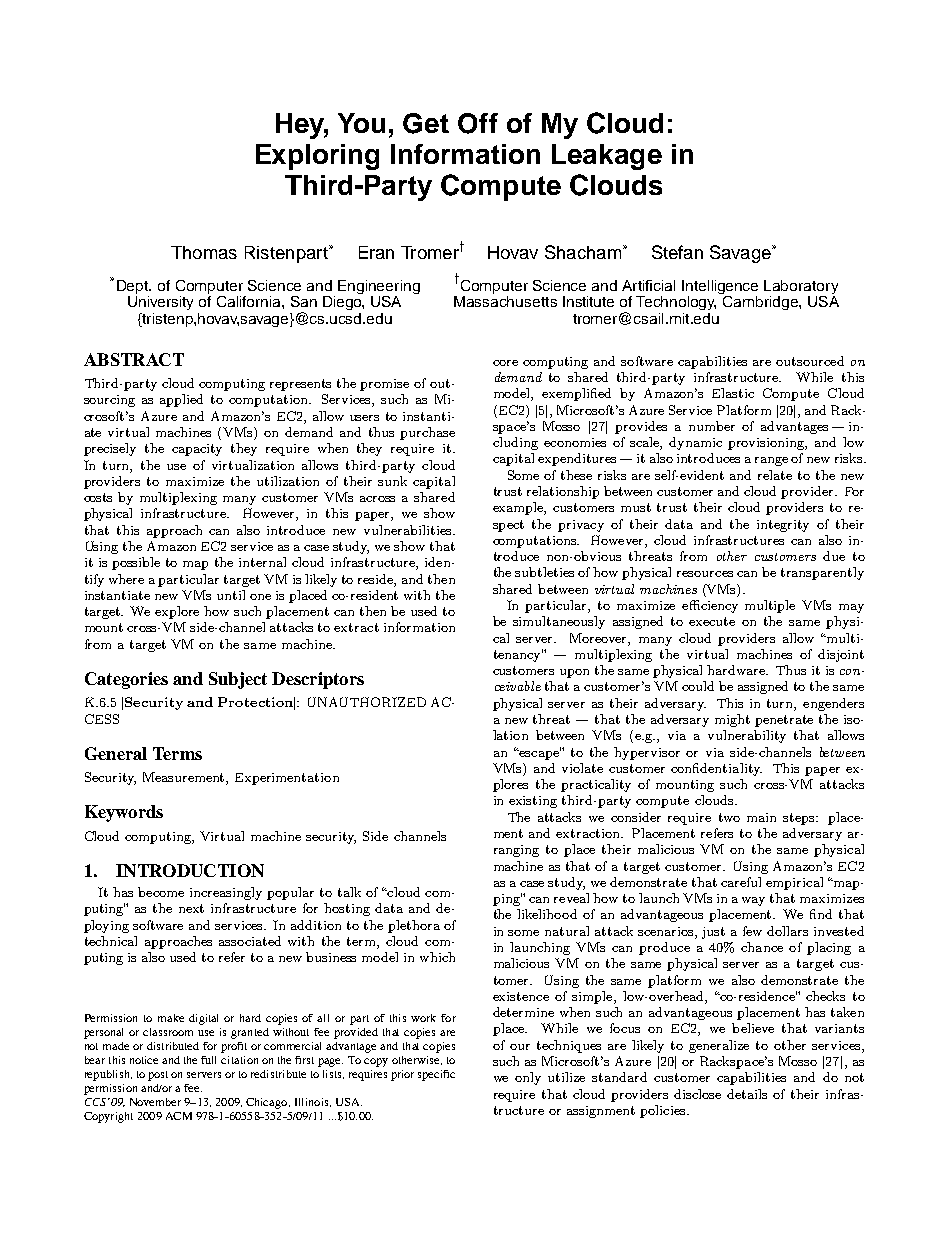 This page has width=952, height=1233. I want to click on Off, so click(478, 123).
